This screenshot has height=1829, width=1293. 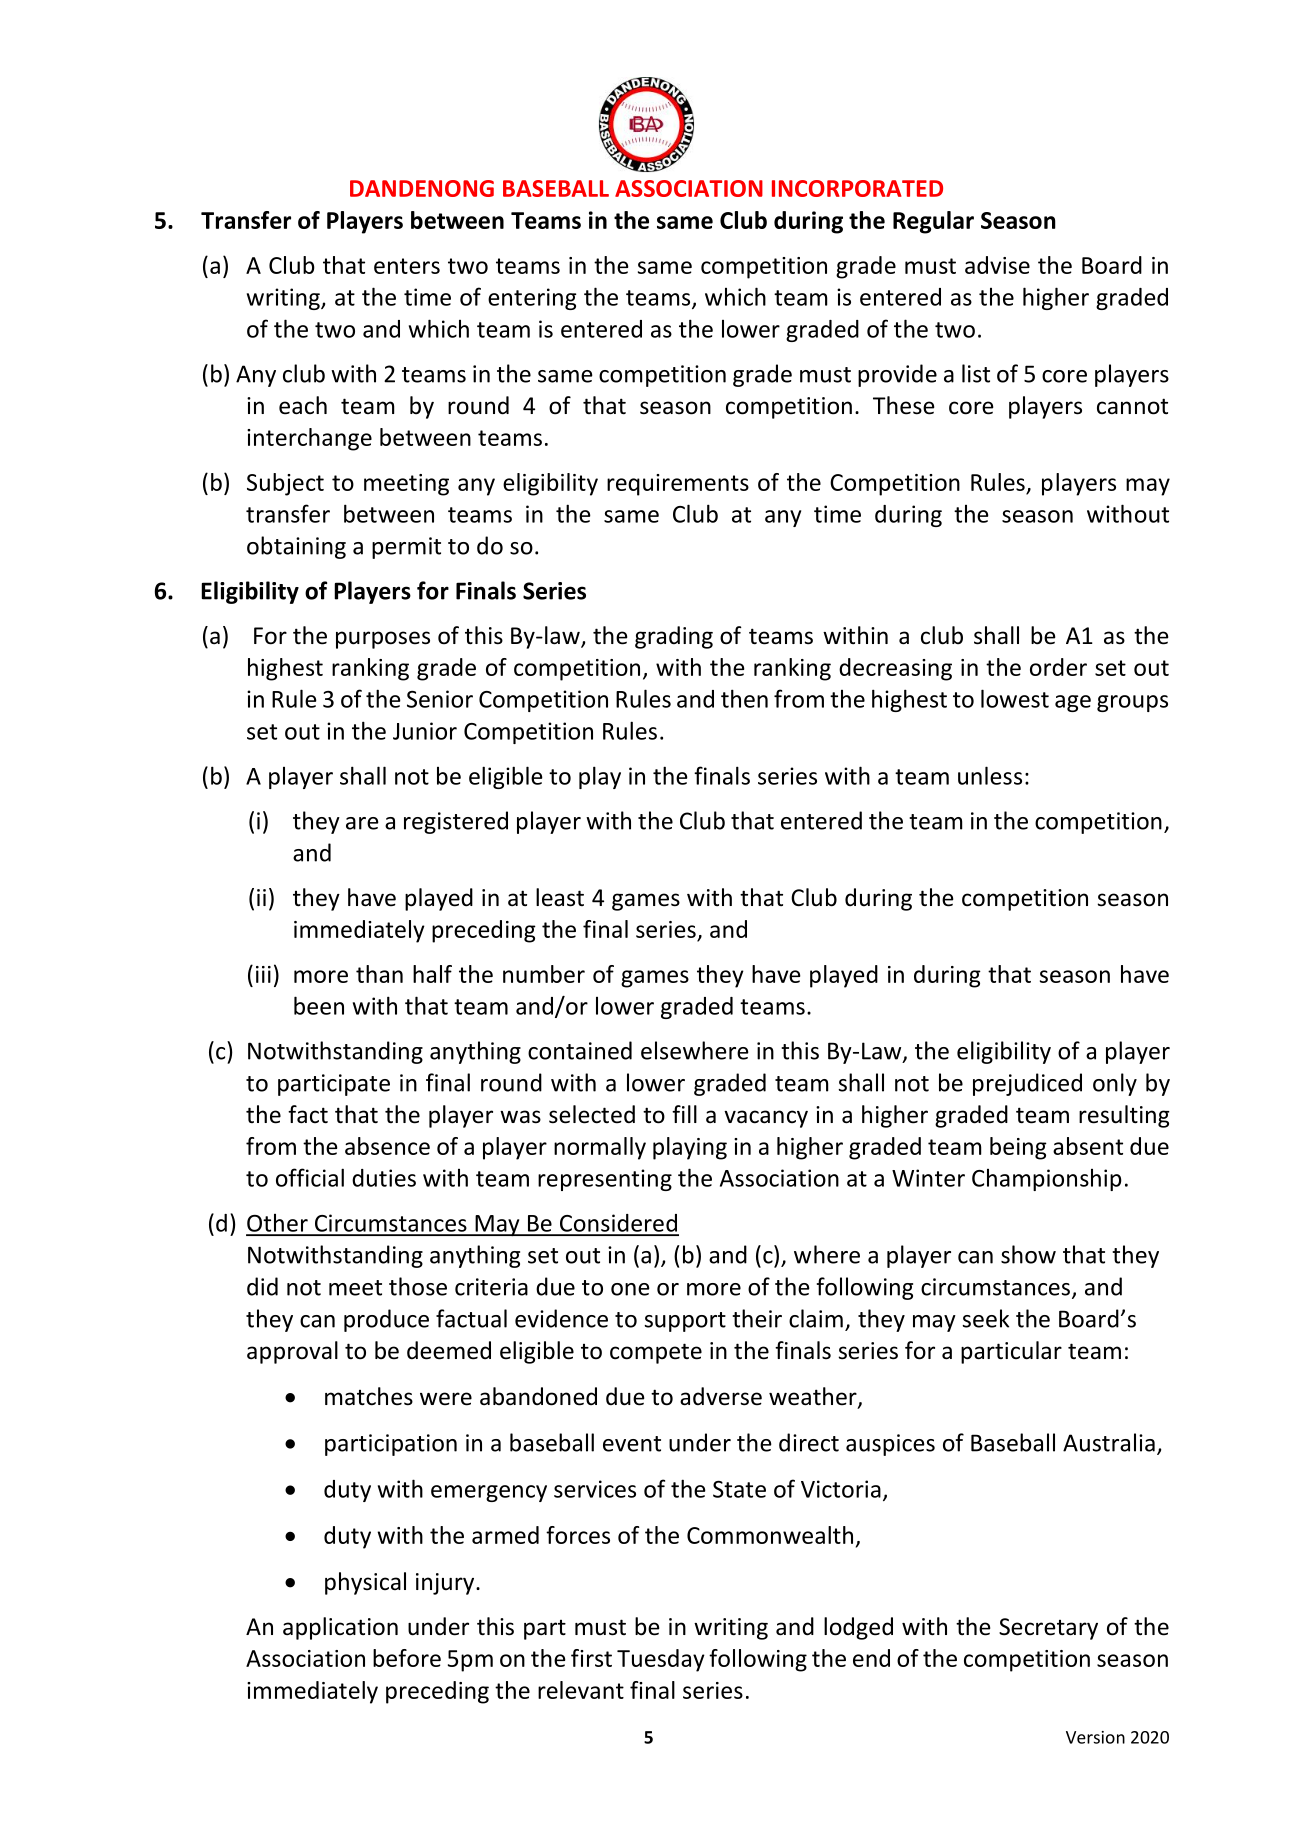 I want to click on than, so click(x=379, y=974).
